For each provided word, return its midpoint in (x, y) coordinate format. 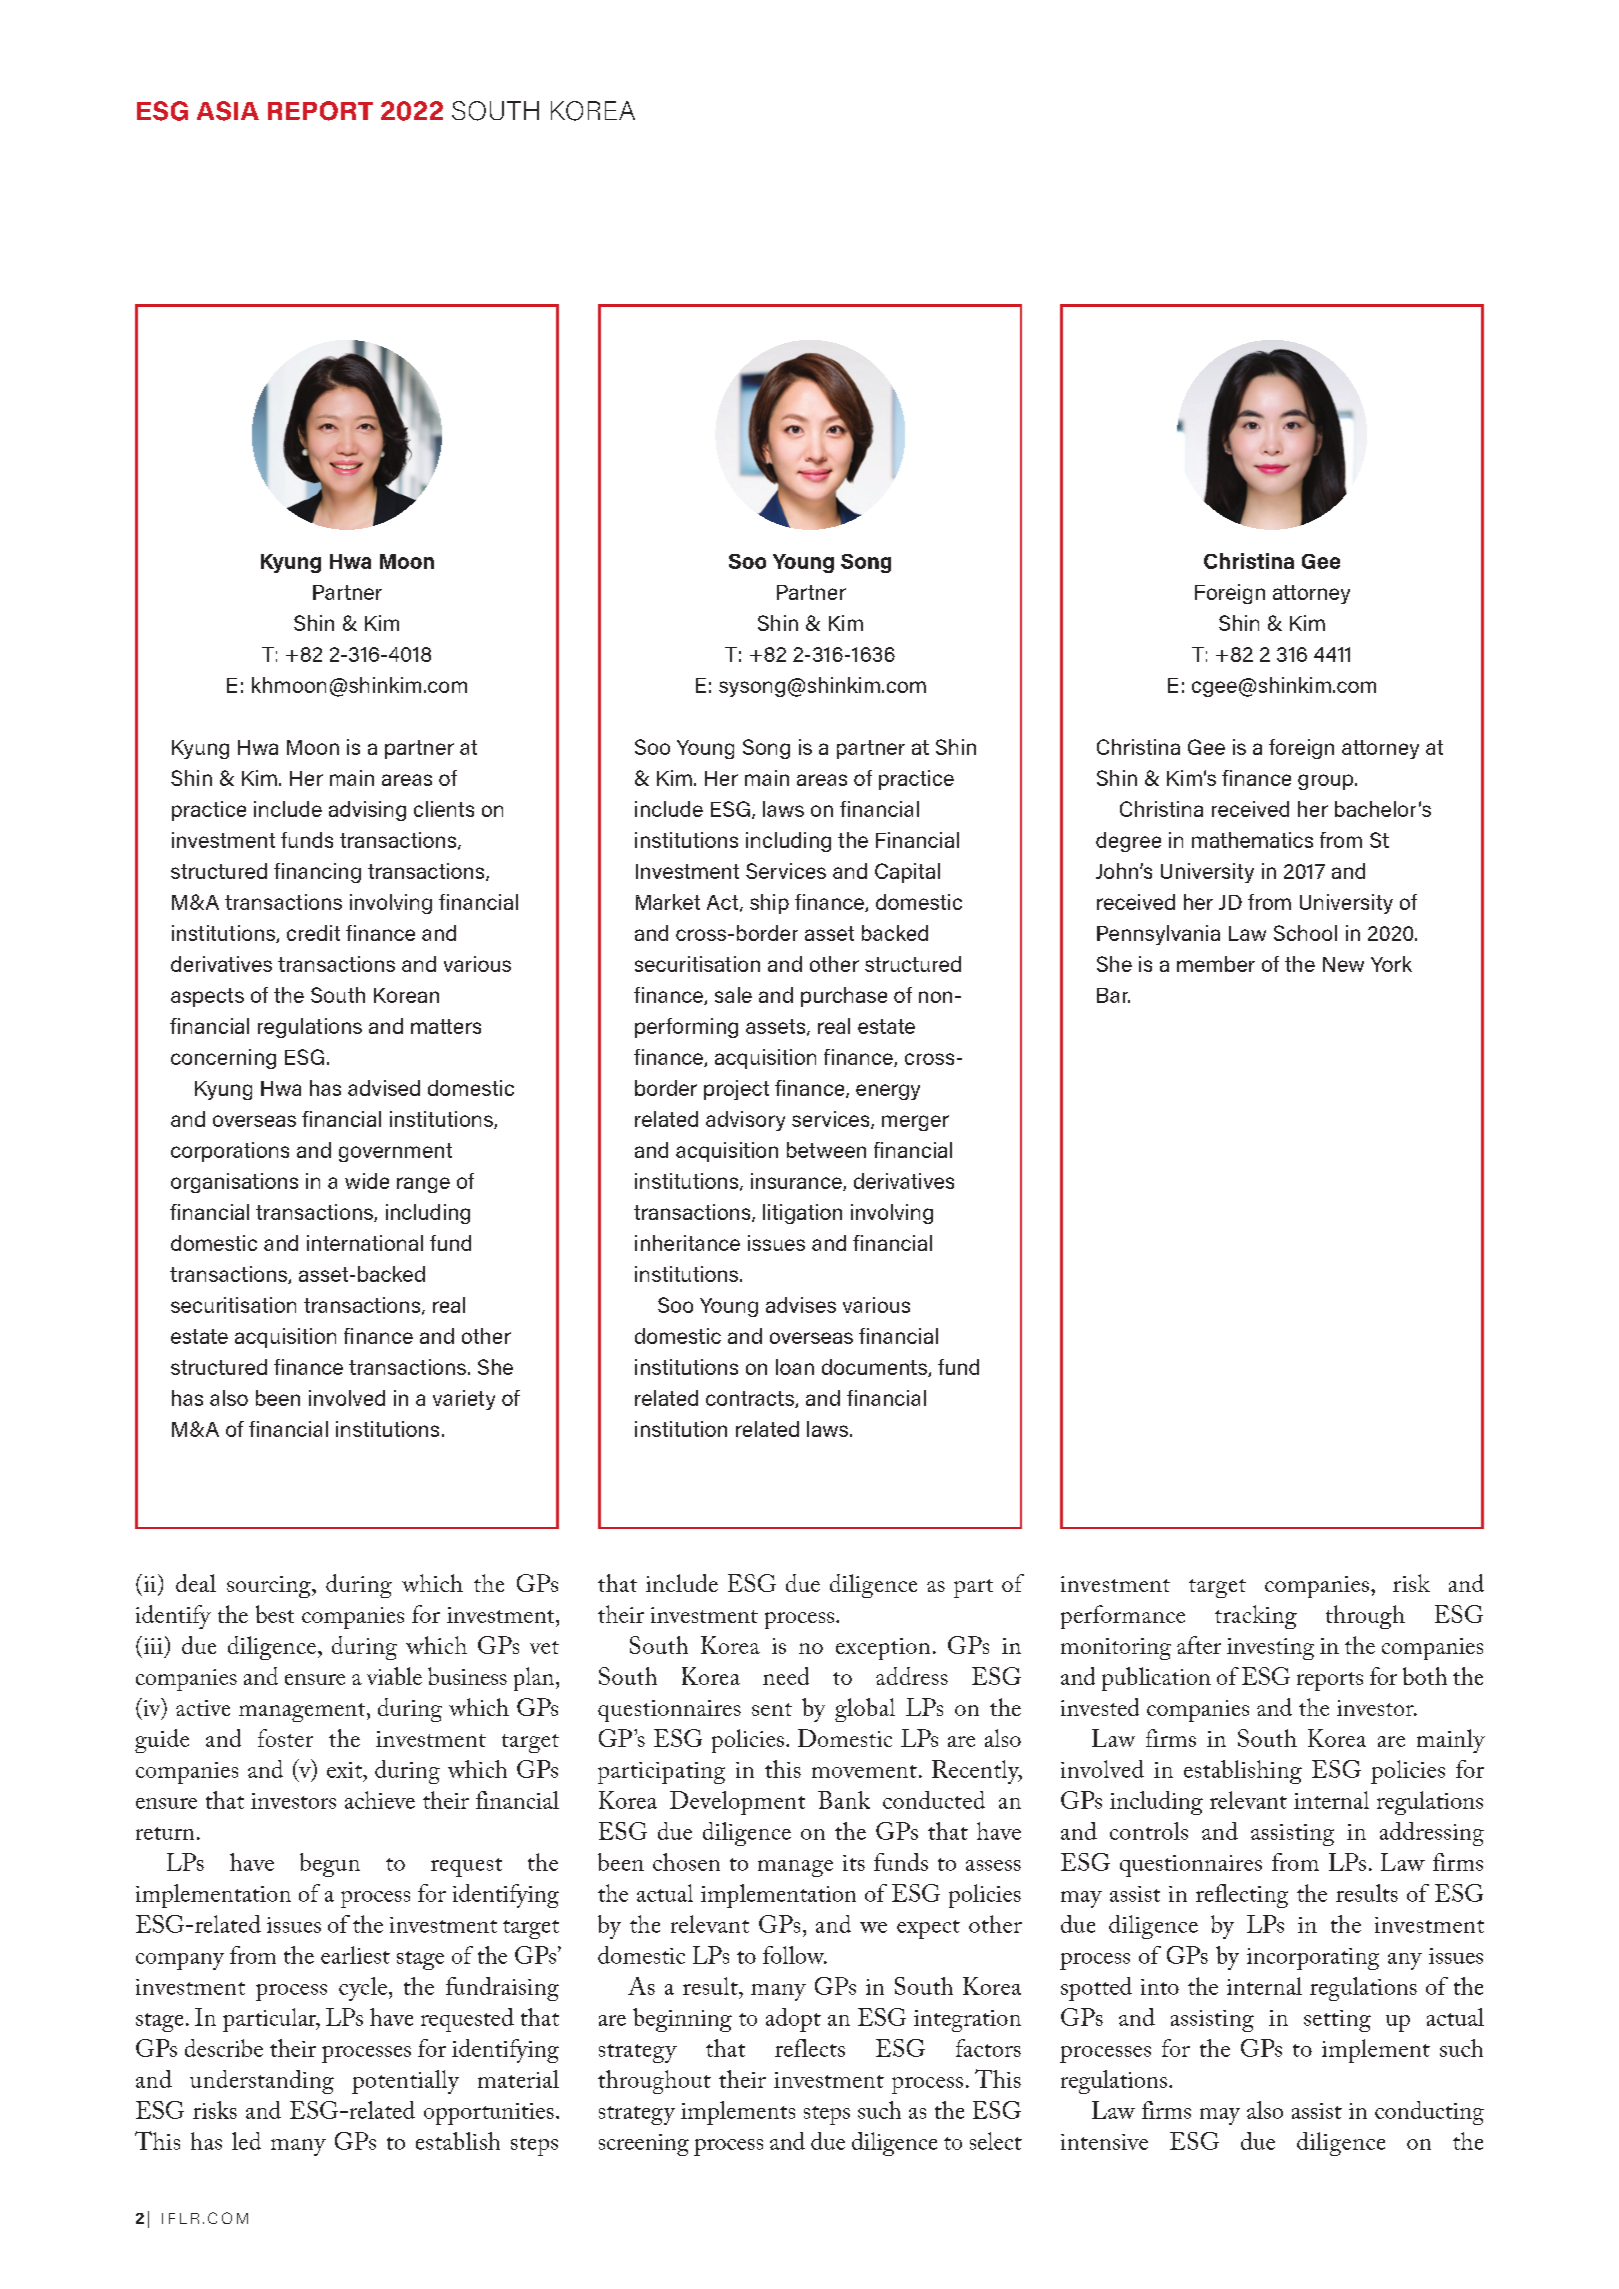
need (786, 1676)
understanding (262, 2082)
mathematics (1252, 840)
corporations (230, 1152)
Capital (907, 873)
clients (444, 809)
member (1216, 964)
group (1327, 782)
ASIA (228, 111)
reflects (810, 2048)
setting (1337, 2021)
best (275, 1614)
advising (367, 811)
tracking (1256, 1617)
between (826, 1150)
